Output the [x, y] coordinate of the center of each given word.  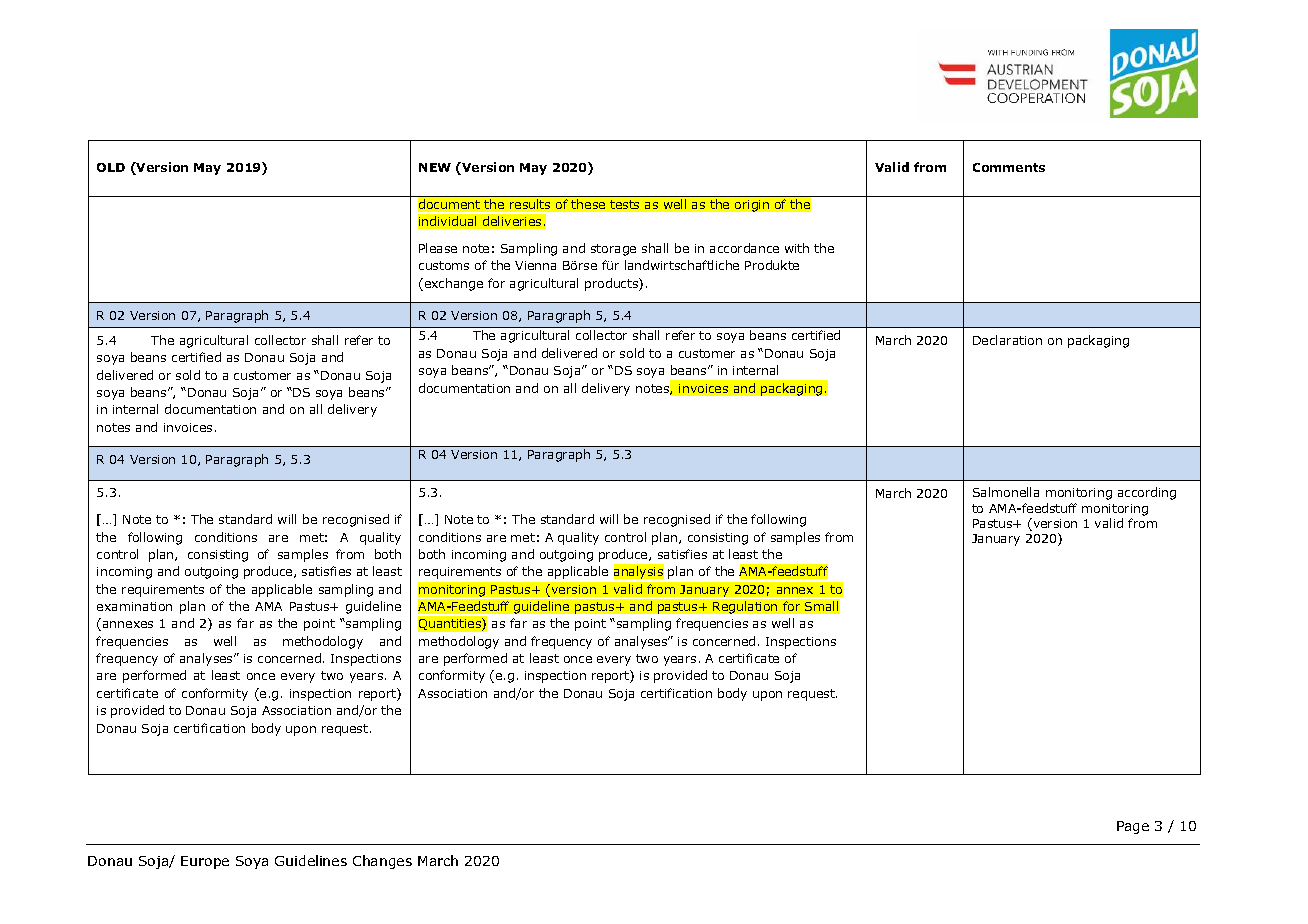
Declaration [1007, 340]
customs [444, 265]
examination [134, 606]
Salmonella [1006, 492]
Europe [205, 862]
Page [1133, 827]
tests [624, 204]
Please [438, 248]
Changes [382, 862]
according [1147, 493]
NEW [435, 167]
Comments [1009, 167]
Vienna [535, 265]
